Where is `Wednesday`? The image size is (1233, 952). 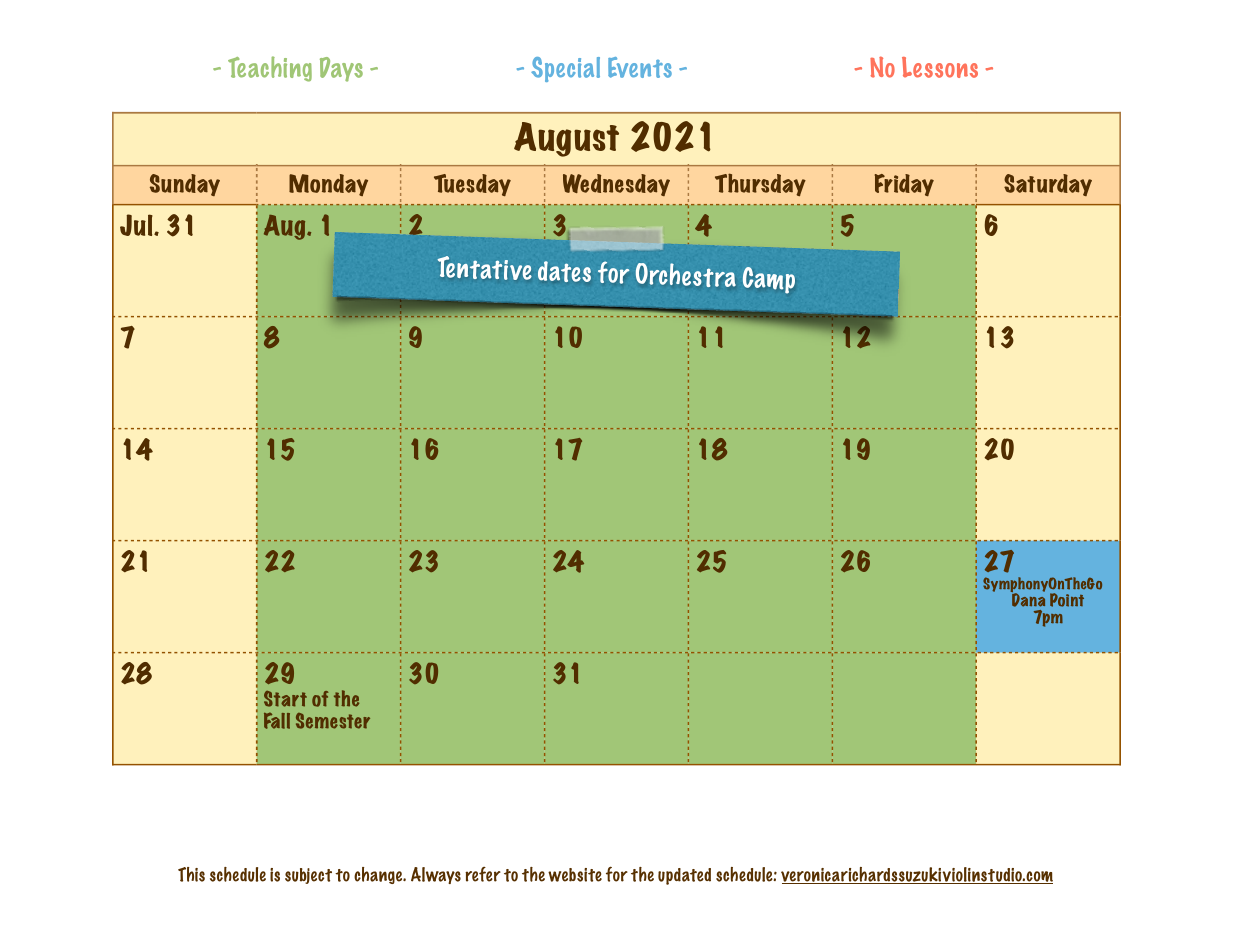
Wednesday is located at coordinates (616, 185).
